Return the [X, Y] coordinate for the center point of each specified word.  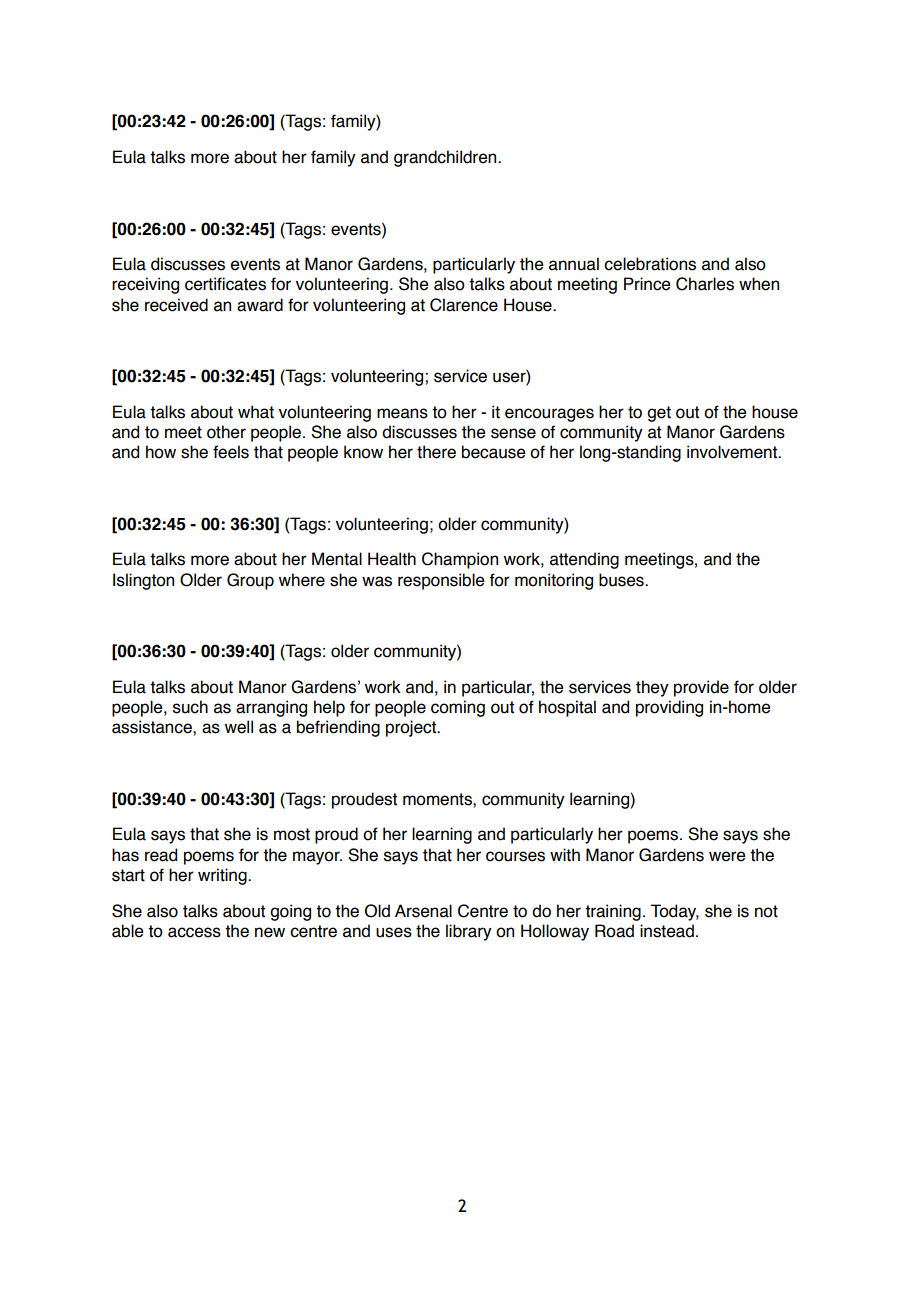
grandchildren [446, 158]
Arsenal [423, 911]
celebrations [650, 264]
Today [675, 912]
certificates [225, 284]
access [194, 932]
